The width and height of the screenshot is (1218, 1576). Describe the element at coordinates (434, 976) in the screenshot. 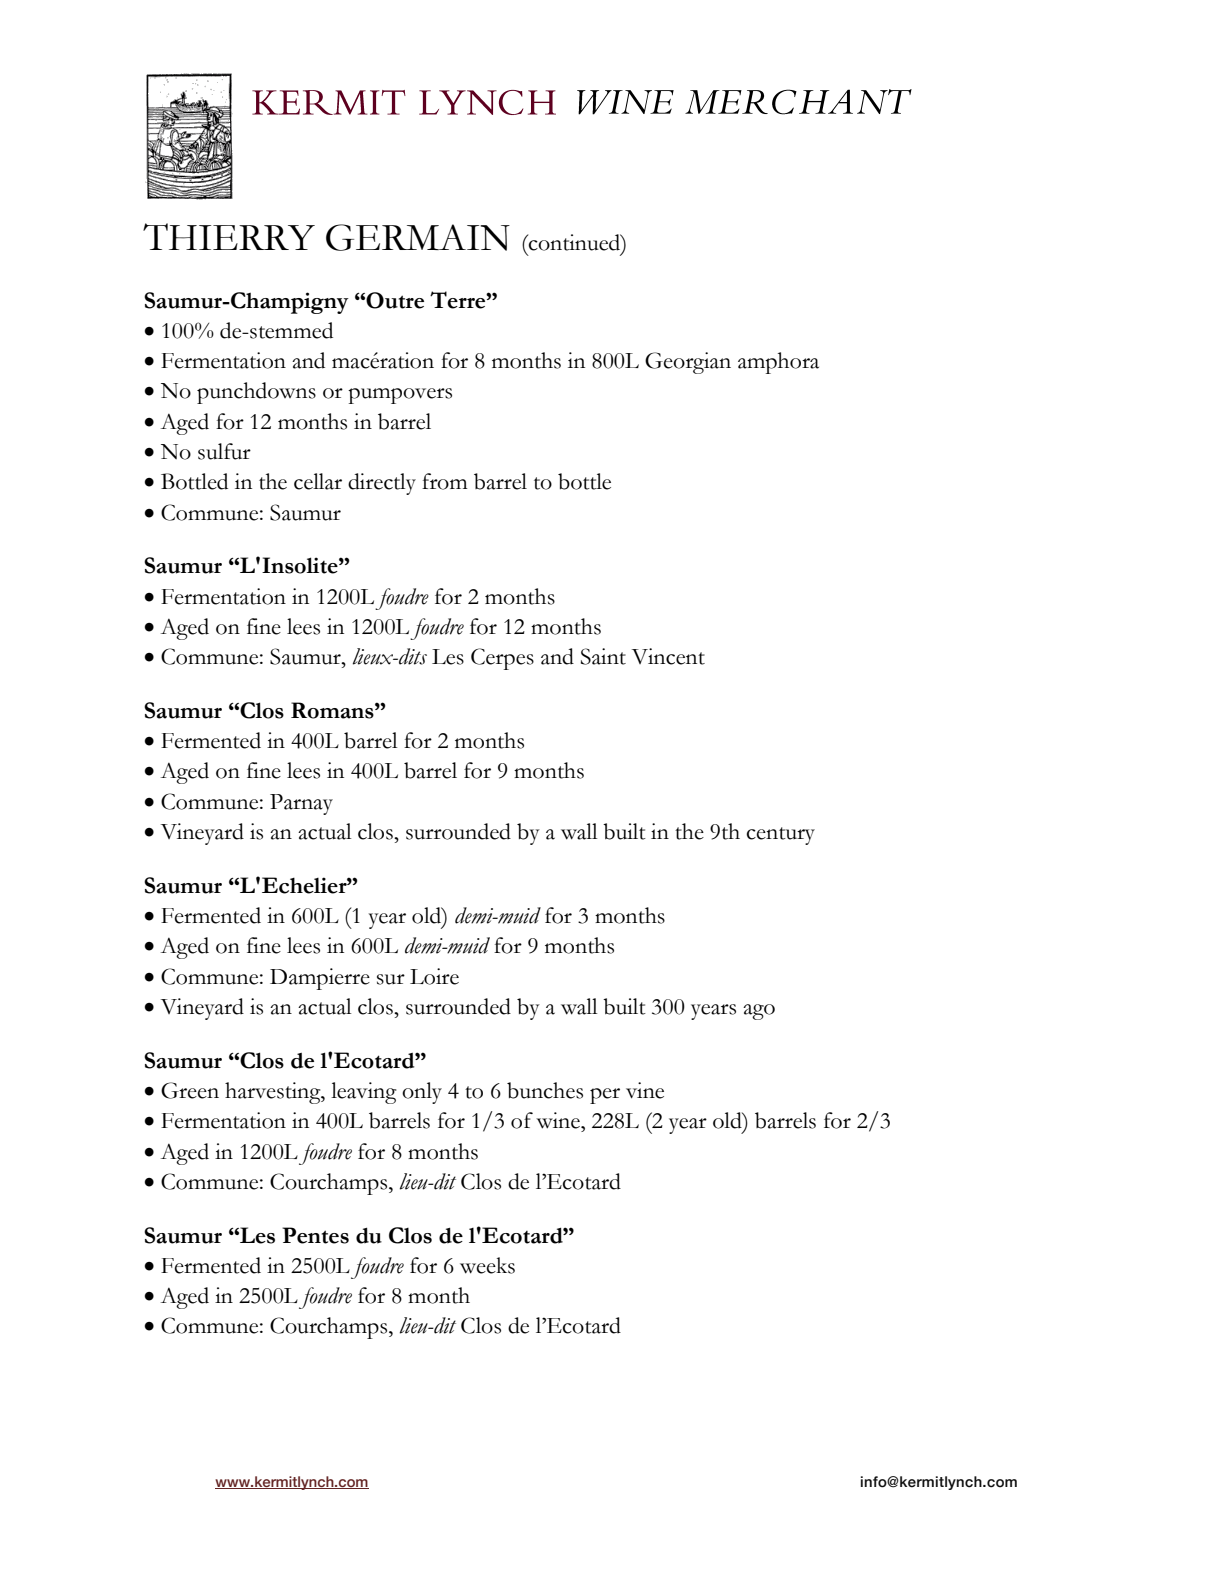

I see `Loire` at that location.
